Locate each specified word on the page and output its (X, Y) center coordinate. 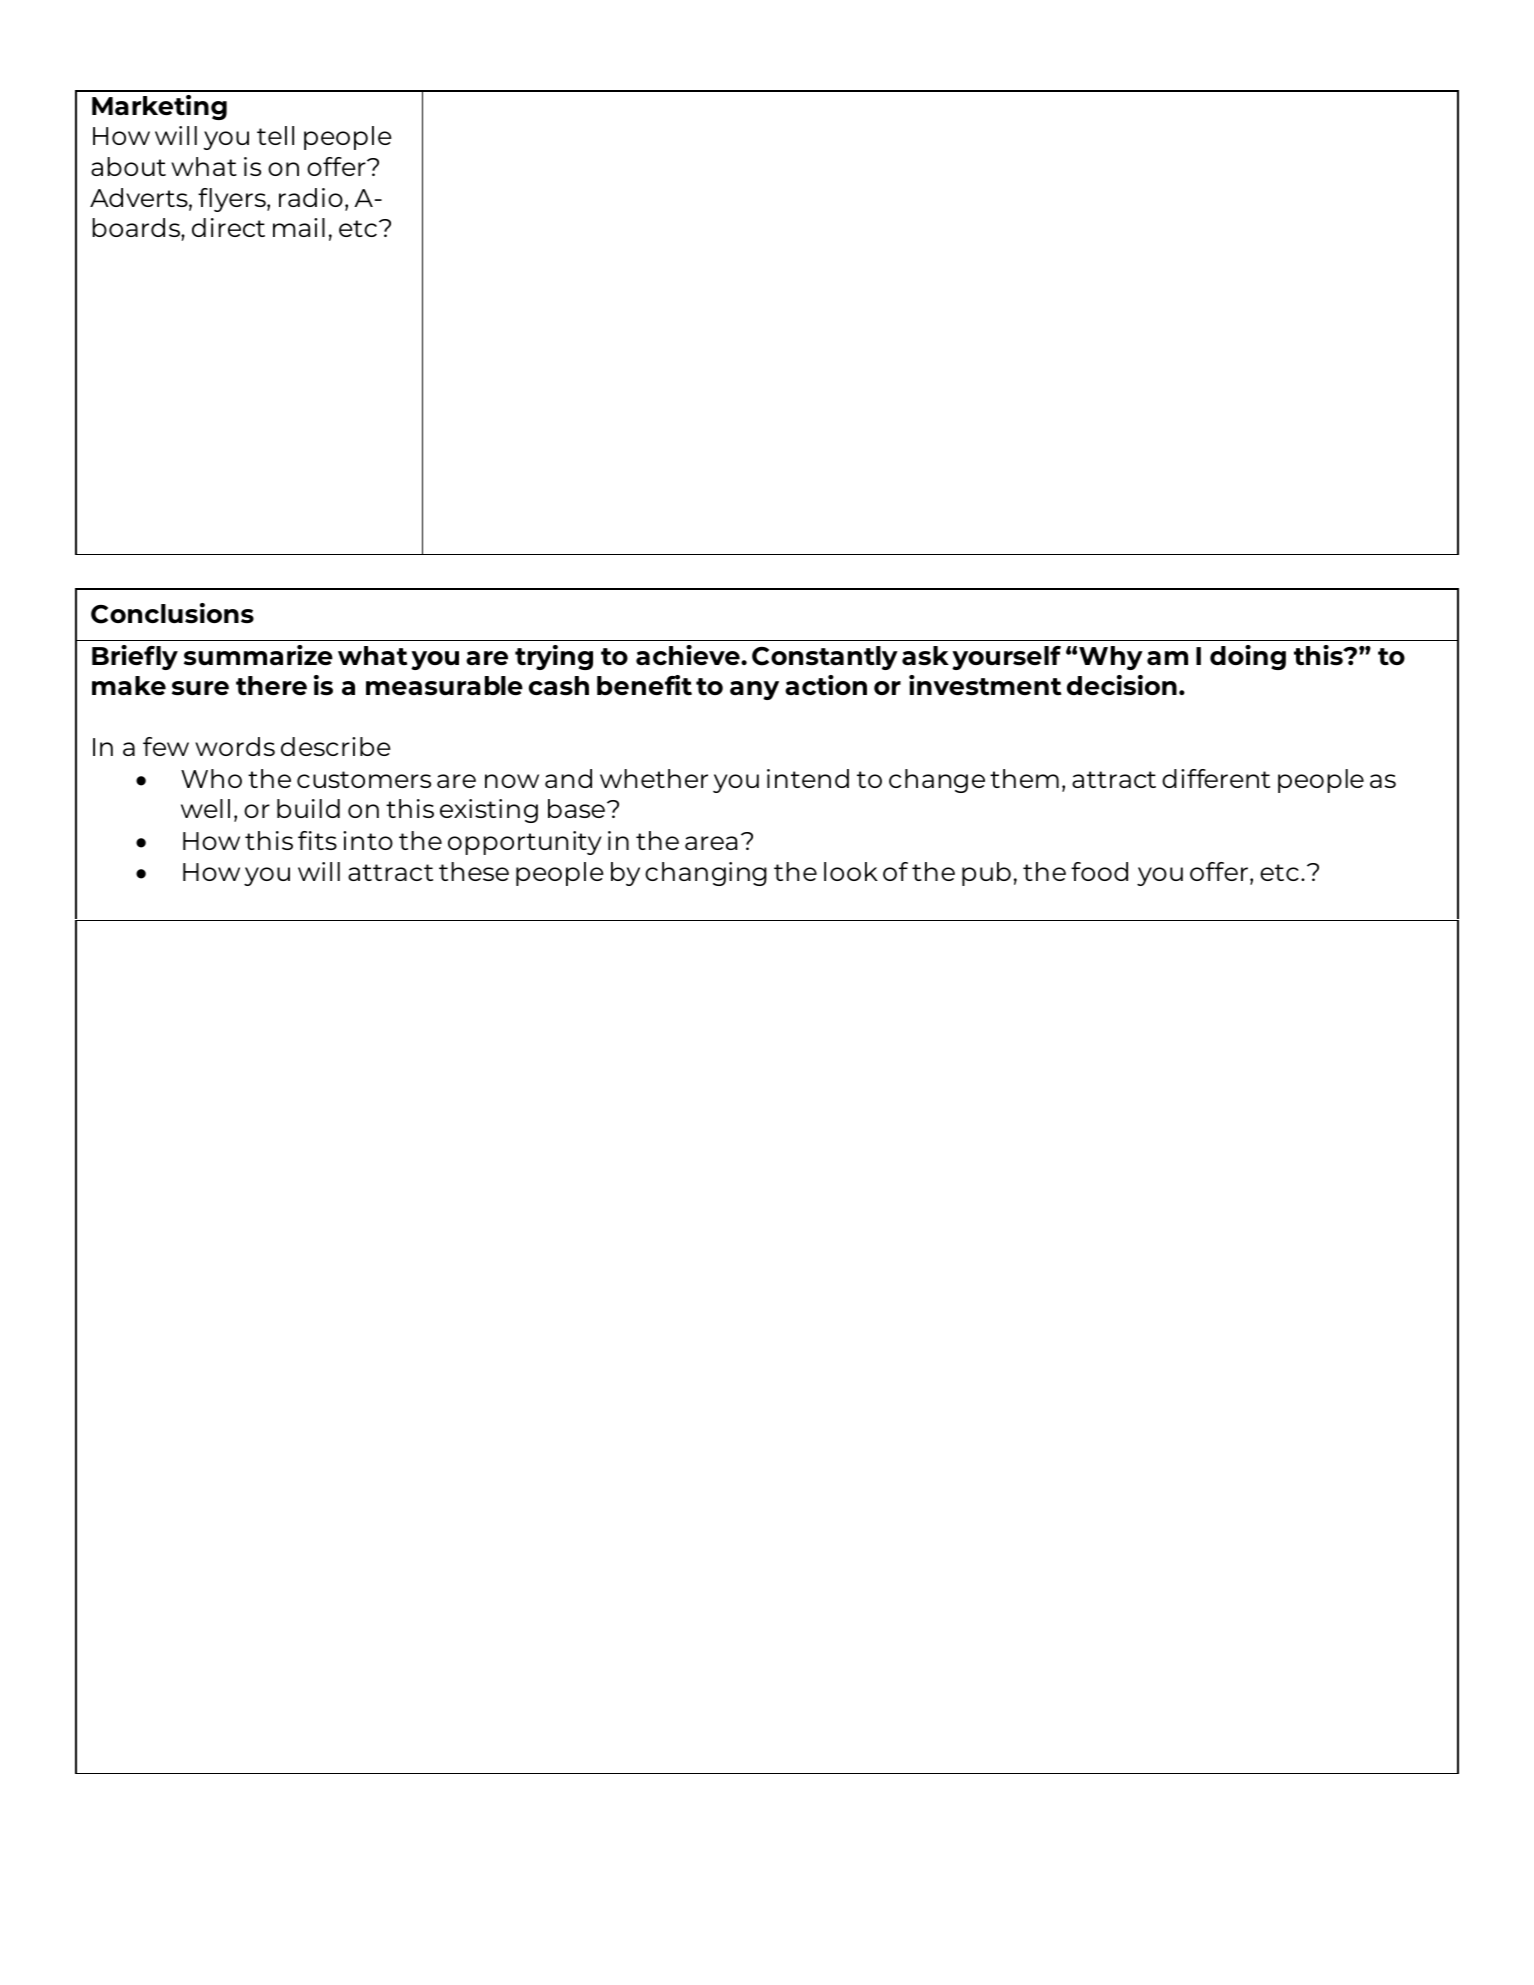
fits (317, 840)
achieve (689, 655)
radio (311, 197)
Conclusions (172, 613)
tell (275, 135)
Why (1111, 658)
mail (299, 227)
